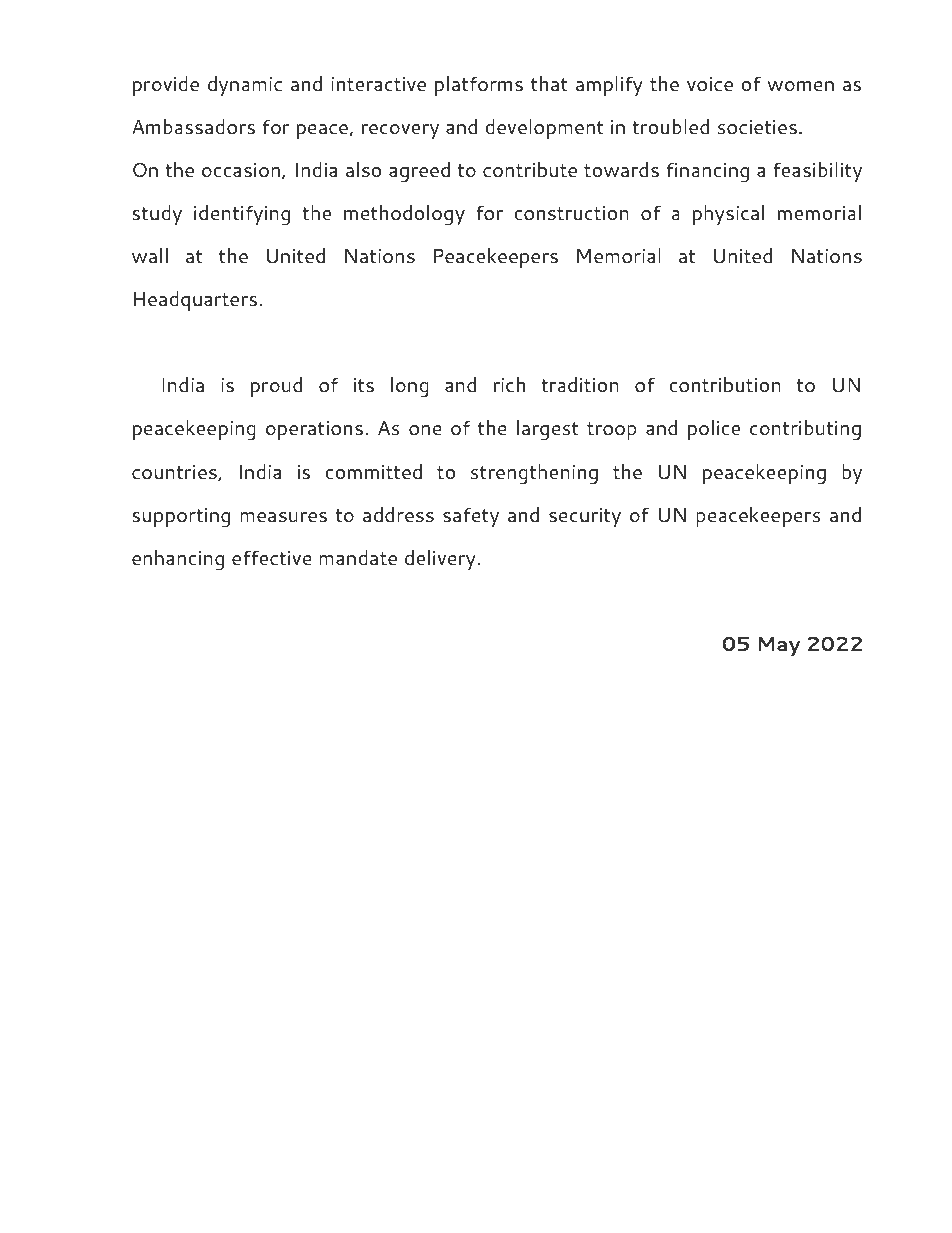 The width and height of the screenshot is (952, 1233). Describe the element at coordinates (714, 430) in the screenshot. I see `police` at that location.
